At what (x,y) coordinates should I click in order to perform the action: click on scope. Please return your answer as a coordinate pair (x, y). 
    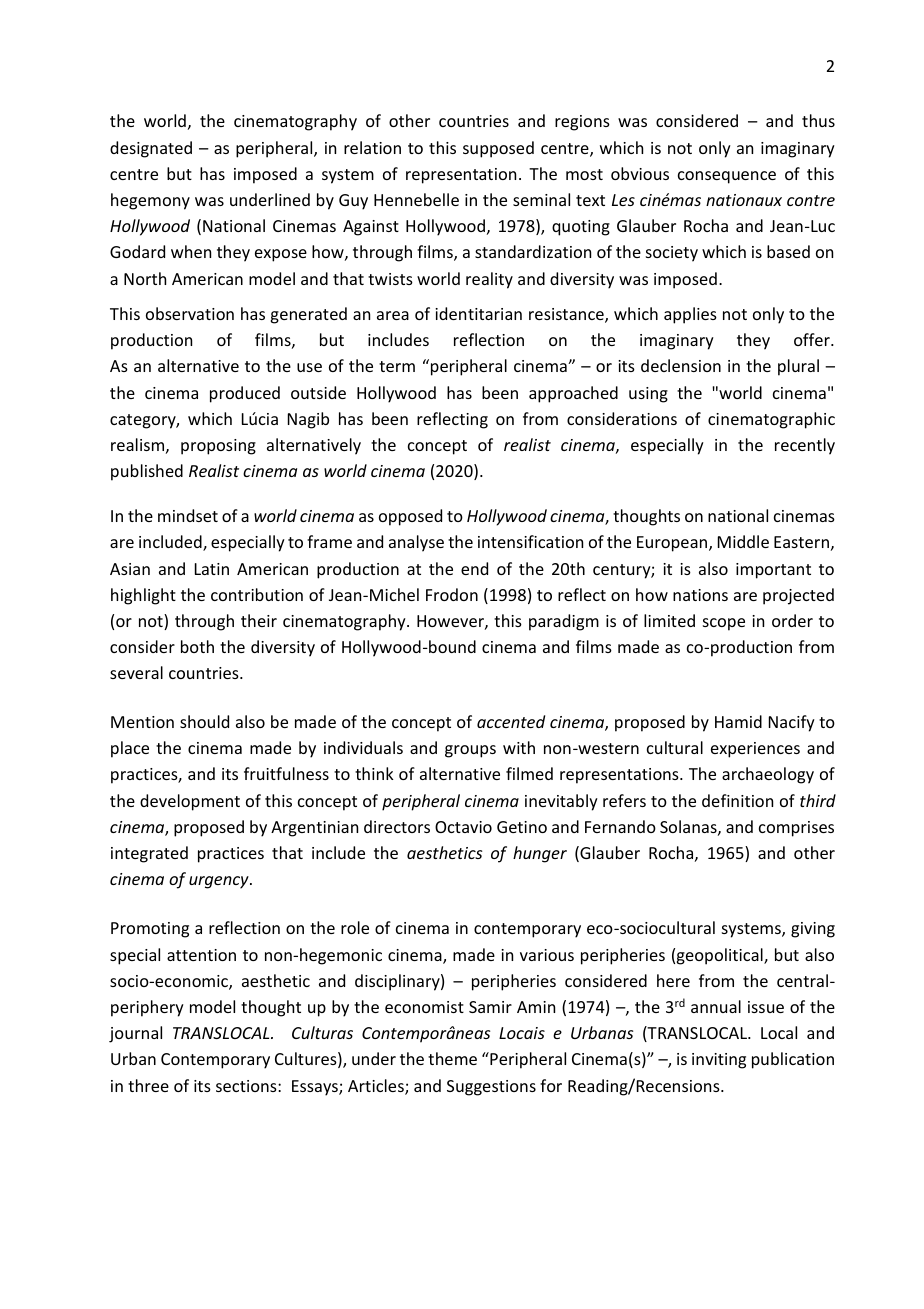
    Looking at the image, I should click on (724, 624).
